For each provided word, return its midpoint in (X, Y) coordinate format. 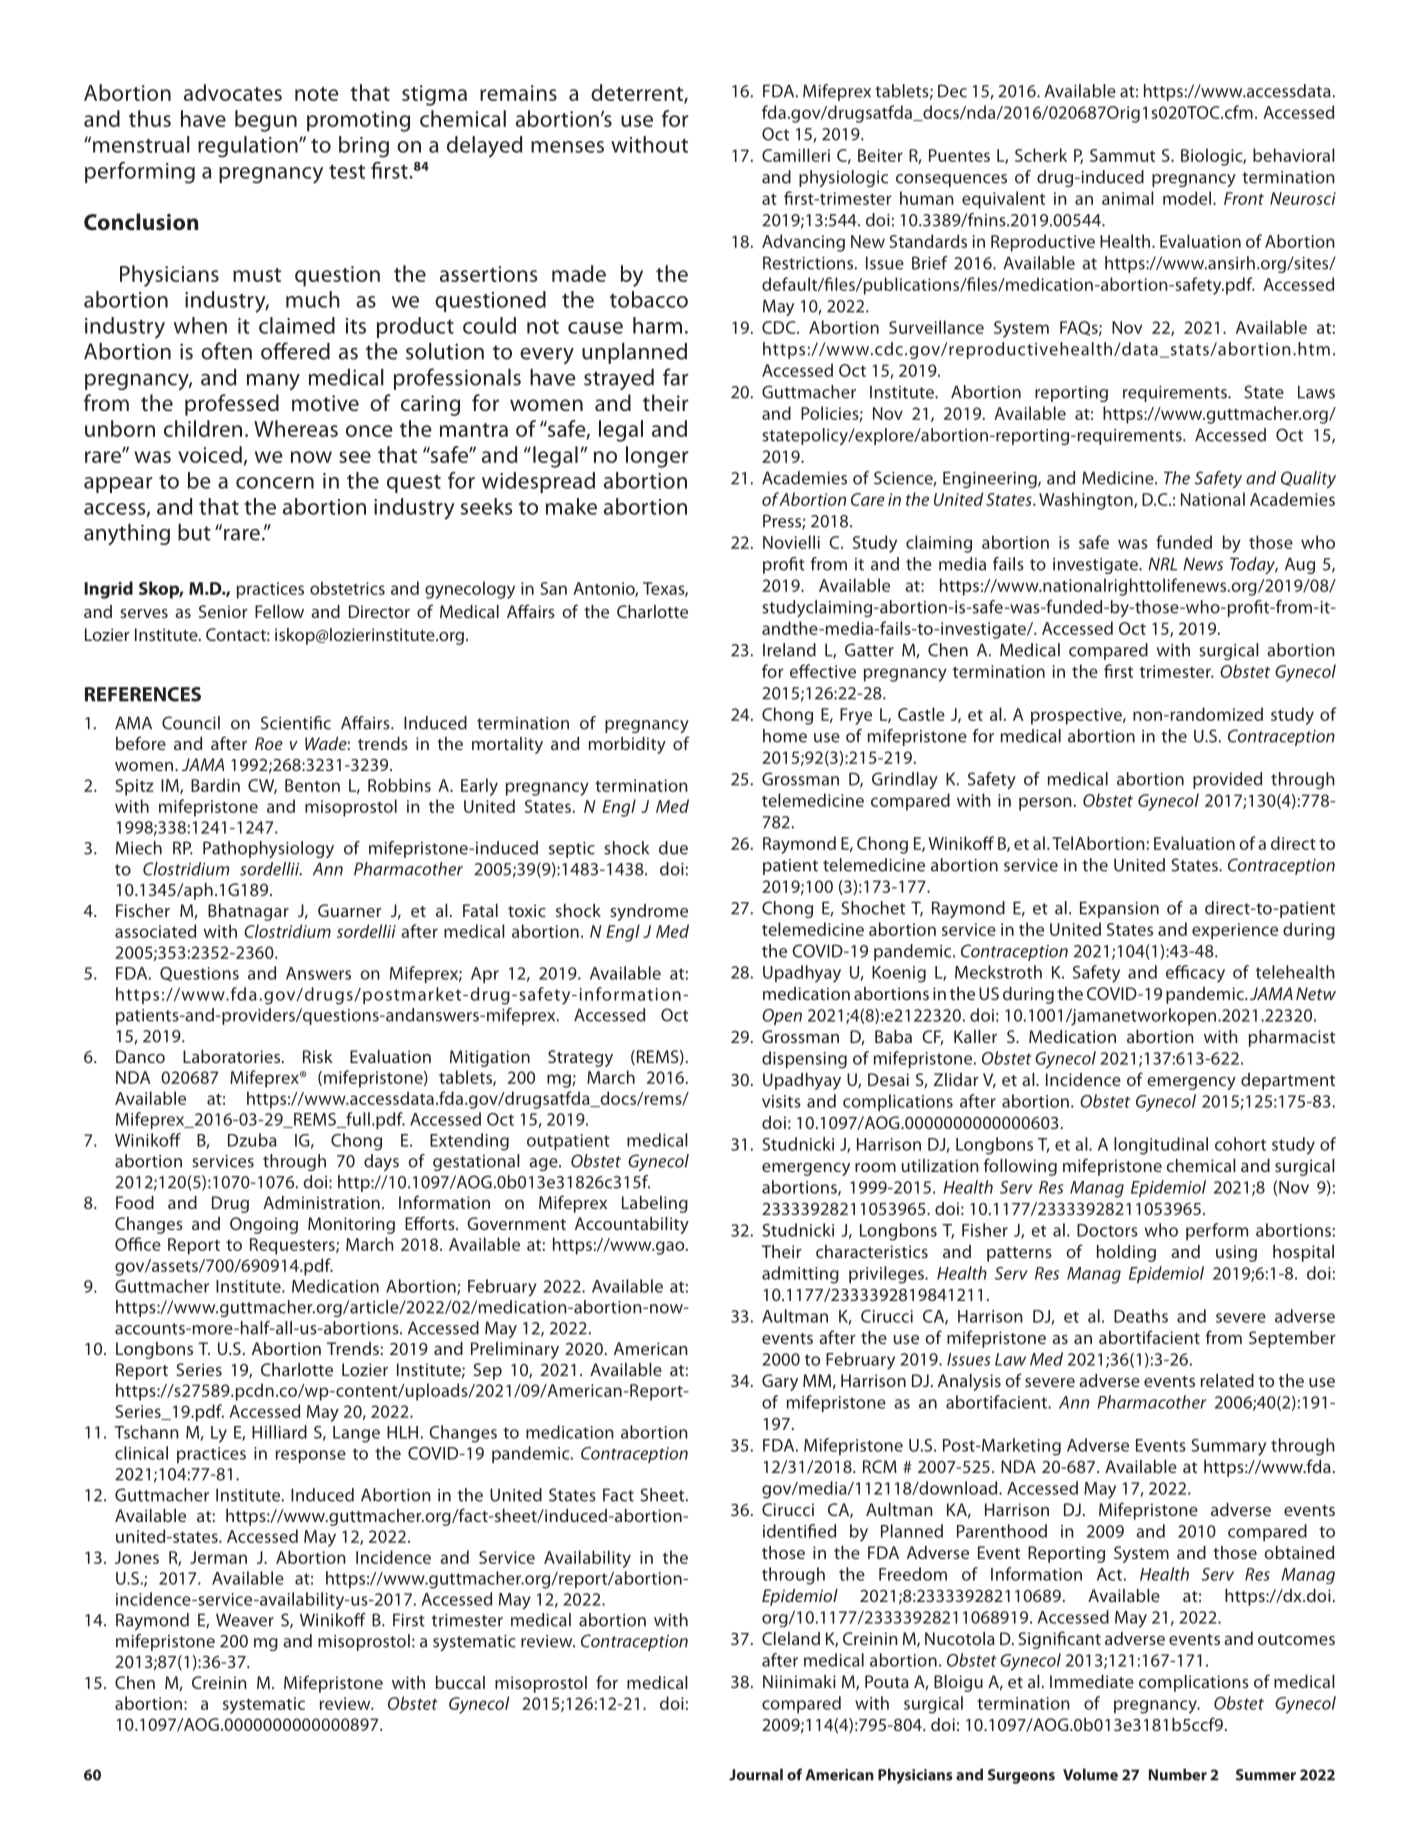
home (785, 736)
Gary (780, 1382)
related (1227, 1380)
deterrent (638, 94)
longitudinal (1161, 1146)
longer (657, 457)
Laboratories (233, 1056)
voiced (210, 454)
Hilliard (279, 1432)
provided (1227, 780)
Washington (1087, 501)
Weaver (245, 1620)
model (1188, 198)
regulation (249, 147)
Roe (269, 743)
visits (781, 1101)
